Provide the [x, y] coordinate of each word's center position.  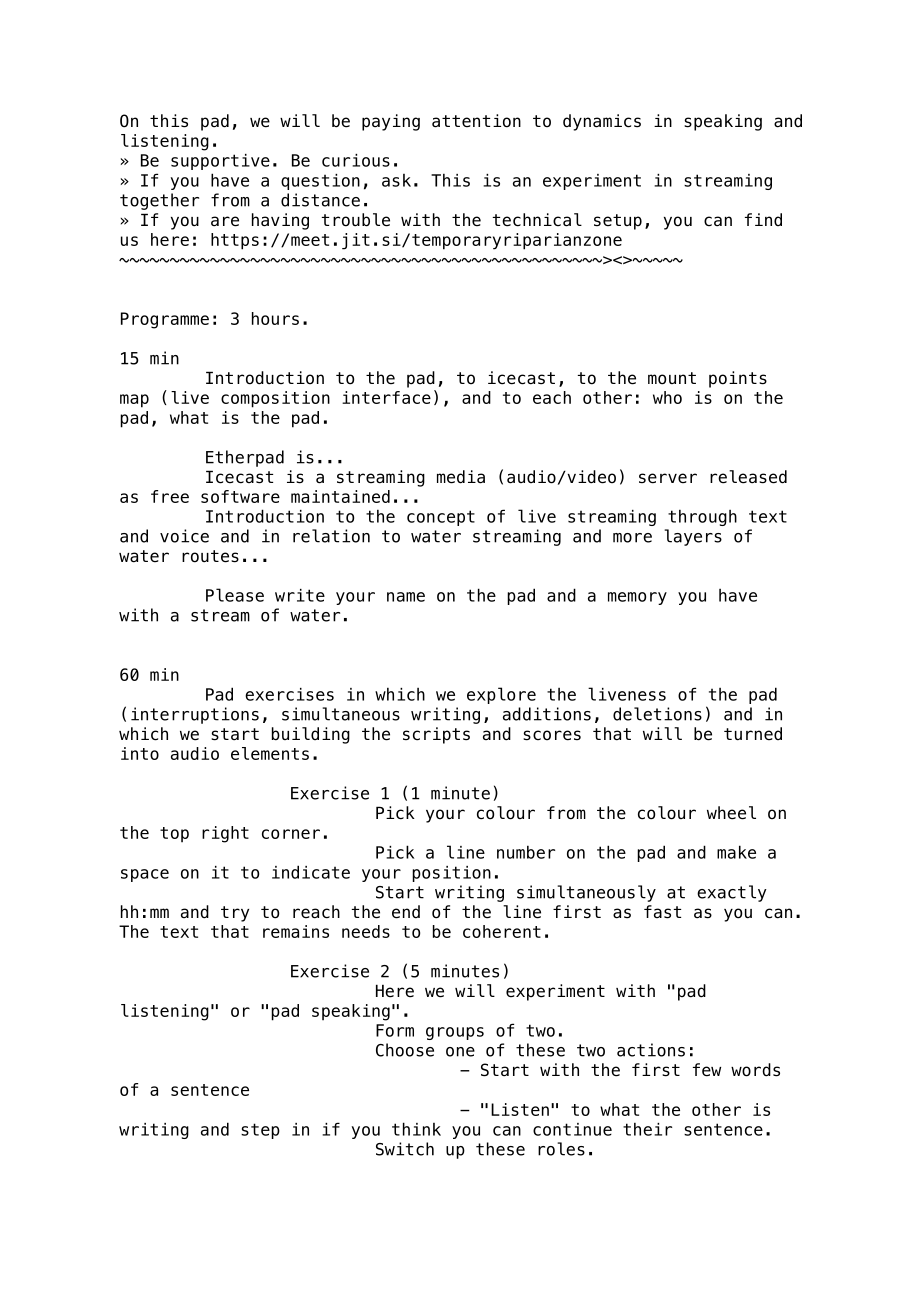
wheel [731, 813]
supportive [220, 162]
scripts [436, 735]
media [461, 477]
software [240, 496]
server [668, 478]
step [260, 1131]
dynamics [602, 122]
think [416, 1129]
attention [476, 121]
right [225, 834]
